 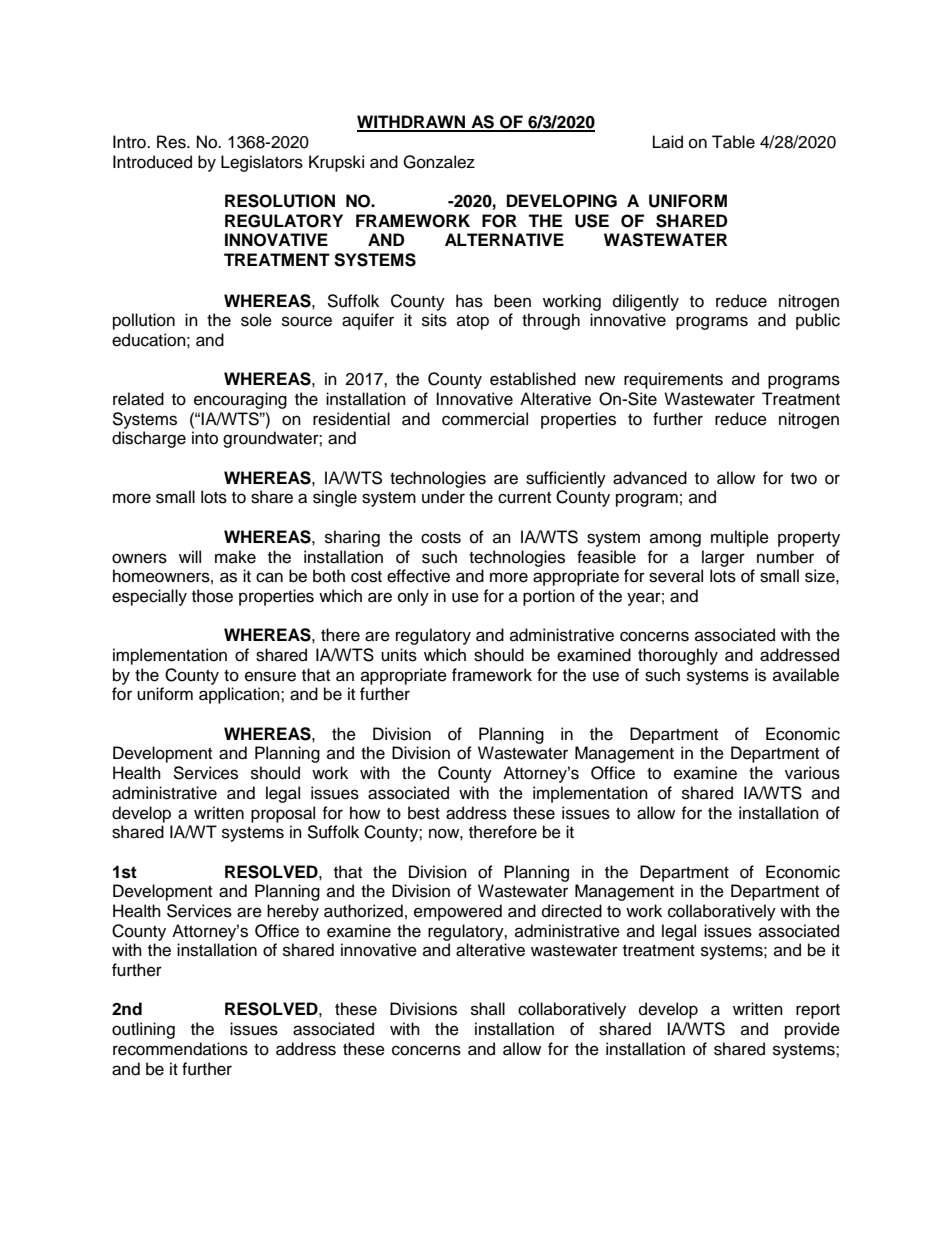 I want to click on larger, so click(x=723, y=558).
